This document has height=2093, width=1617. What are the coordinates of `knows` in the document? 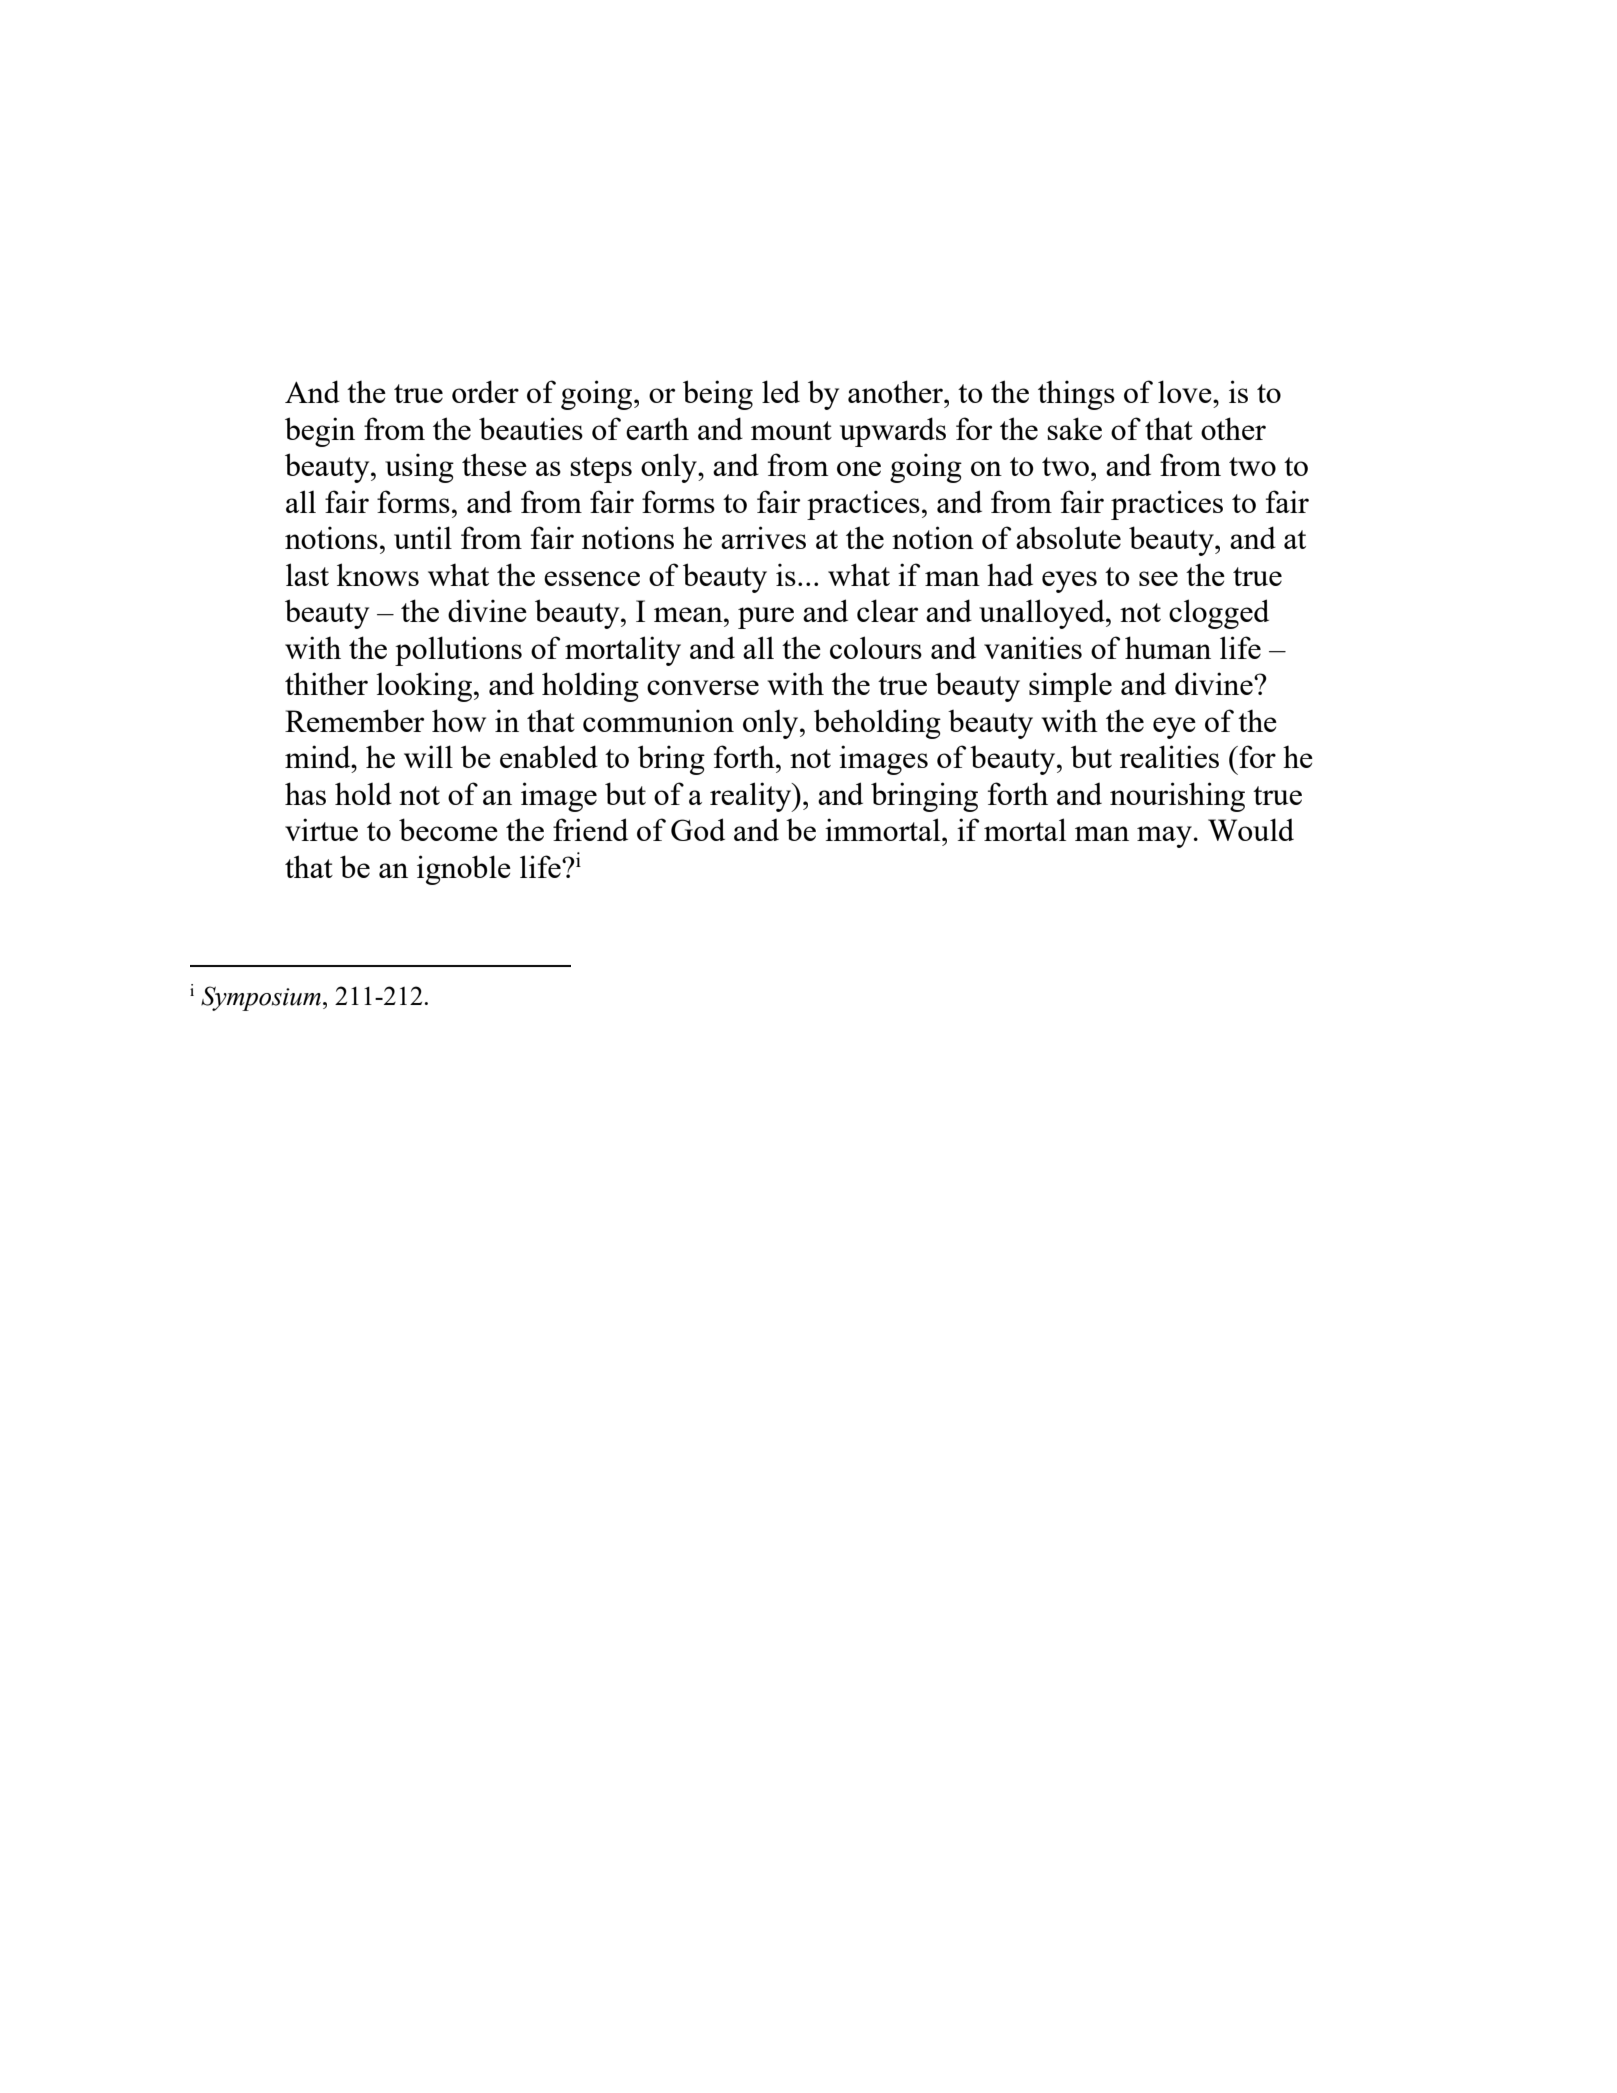 It's located at (378, 574).
